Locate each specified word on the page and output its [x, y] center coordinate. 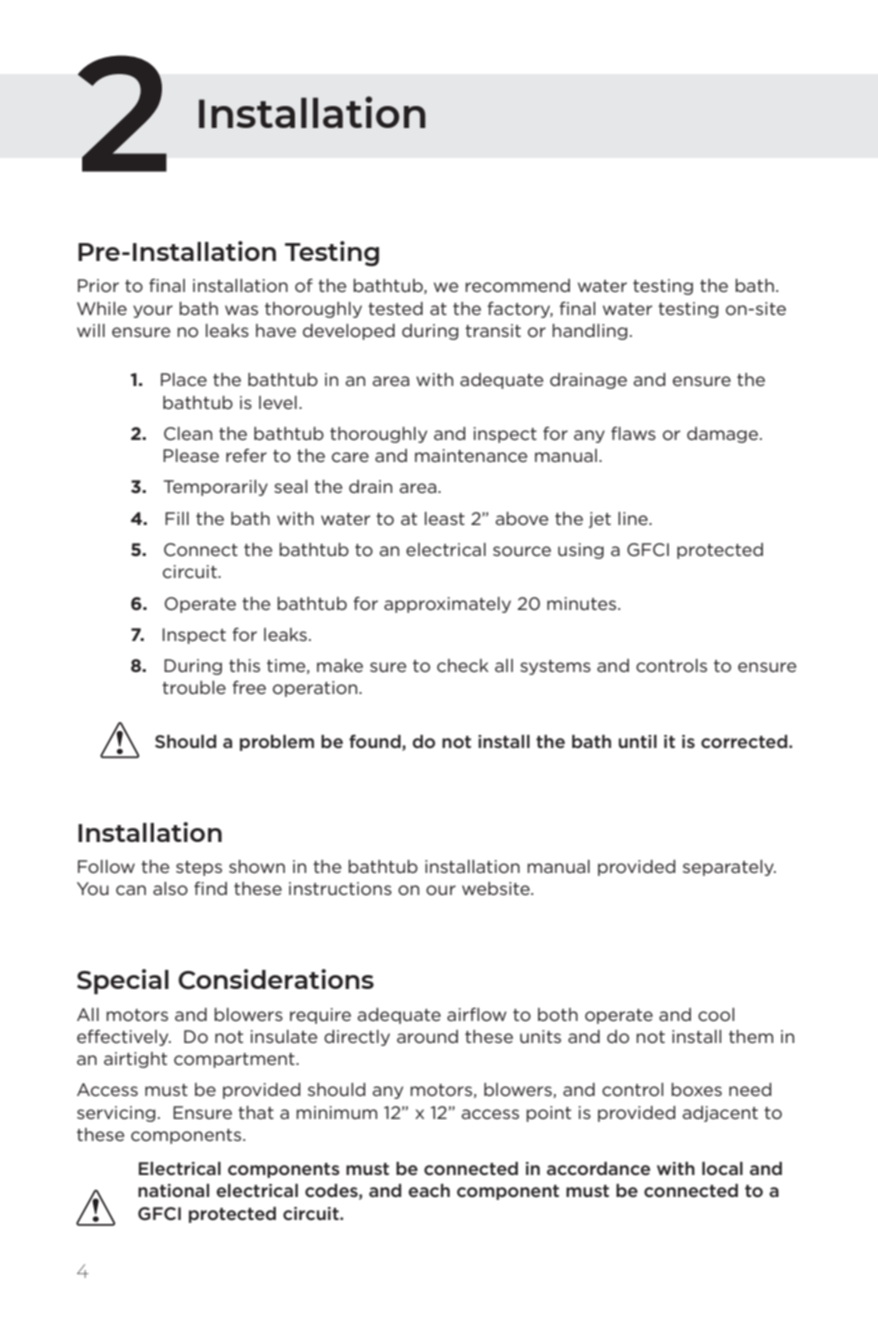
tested [395, 308]
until [638, 741]
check [463, 665]
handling [589, 332]
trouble [194, 687]
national [173, 1190]
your [153, 311]
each [429, 1190]
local [722, 1168]
